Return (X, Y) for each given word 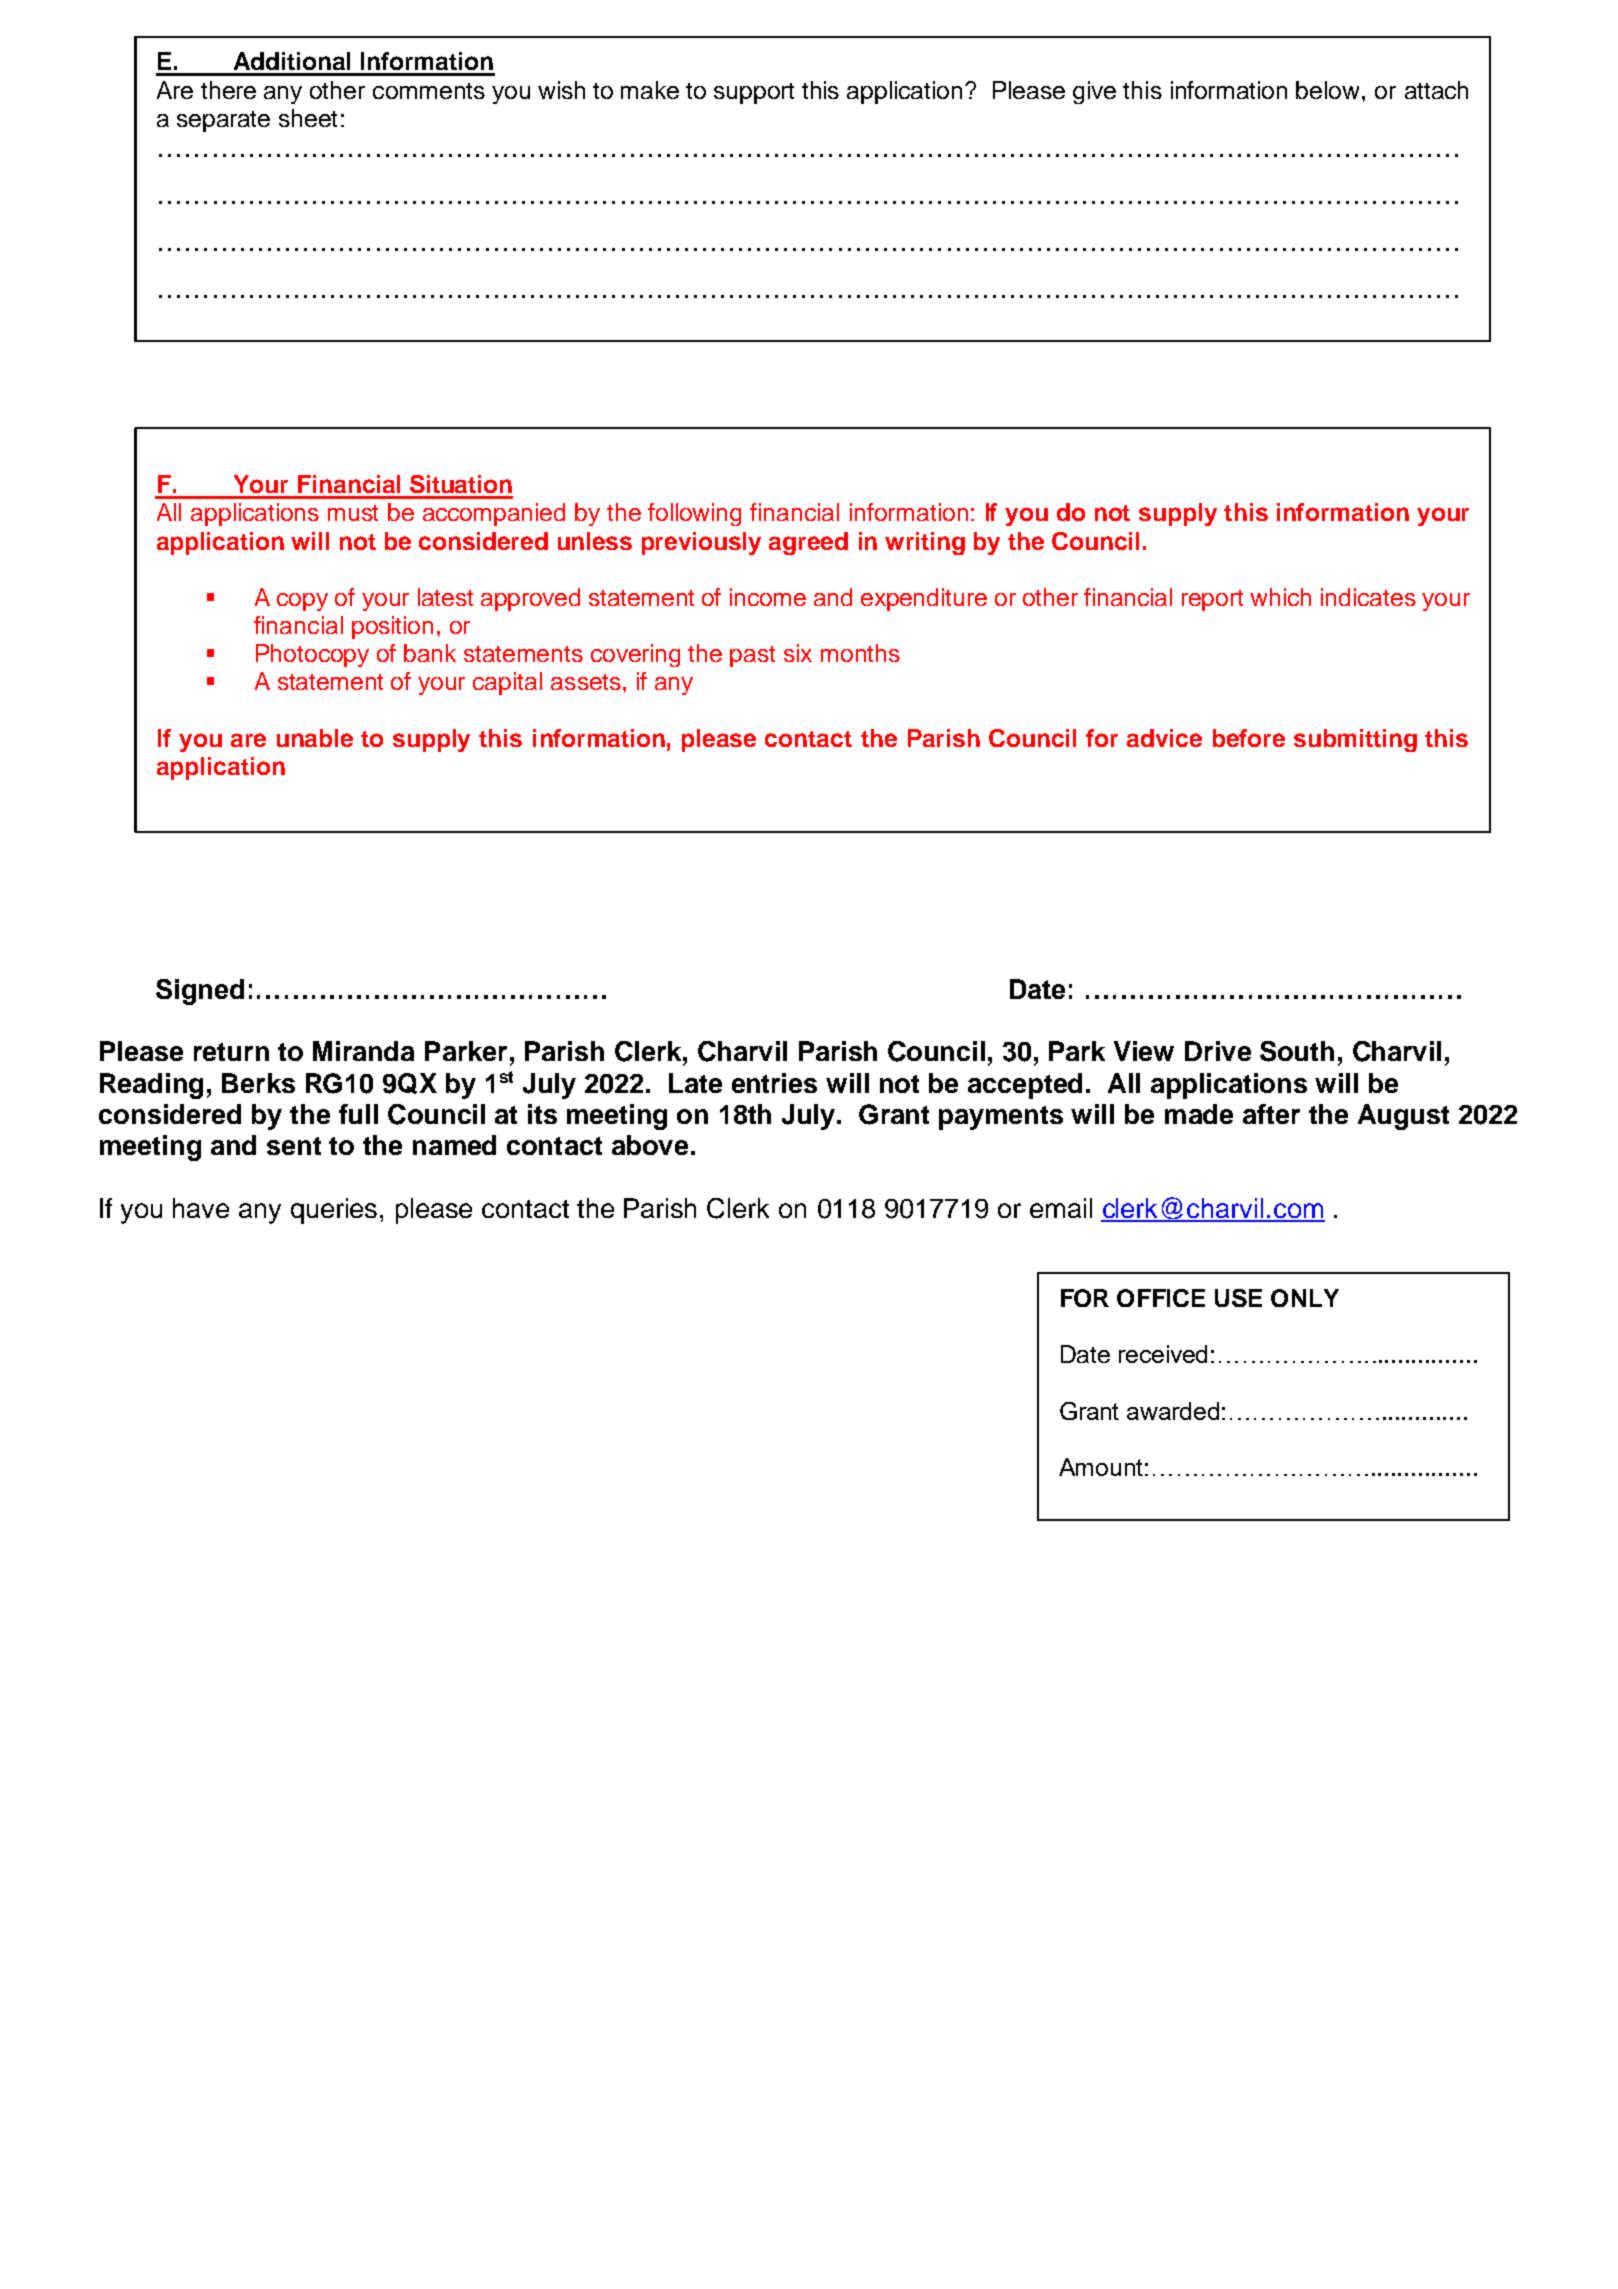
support (754, 93)
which (1280, 597)
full (358, 1114)
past (752, 656)
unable (315, 738)
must (353, 513)
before (1249, 738)
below (1329, 90)
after (1271, 1114)
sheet (308, 118)
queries (336, 1211)
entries (774, 1083)
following (694, 514)
